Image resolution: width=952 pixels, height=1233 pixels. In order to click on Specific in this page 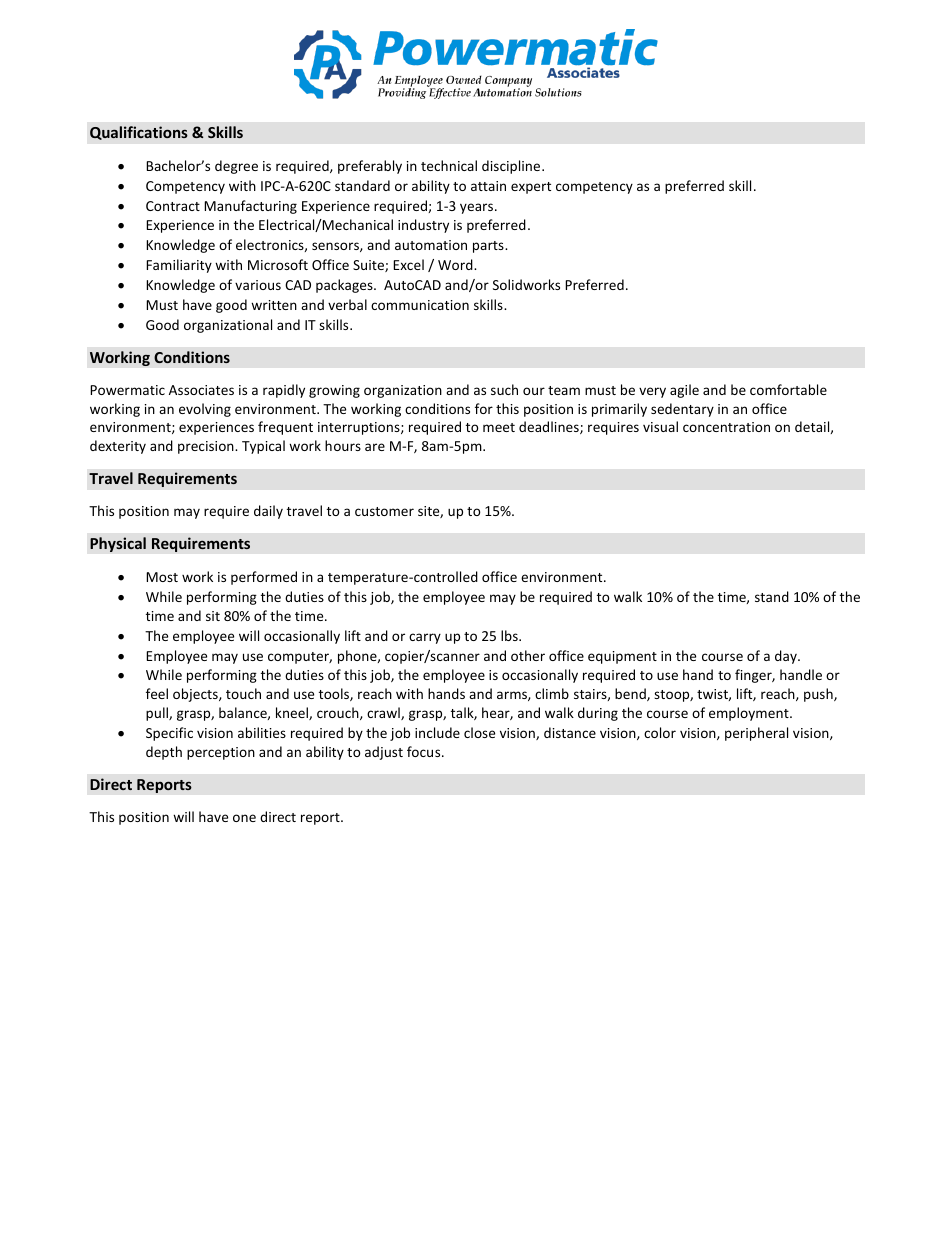, I will do `click(169, 734)`.
